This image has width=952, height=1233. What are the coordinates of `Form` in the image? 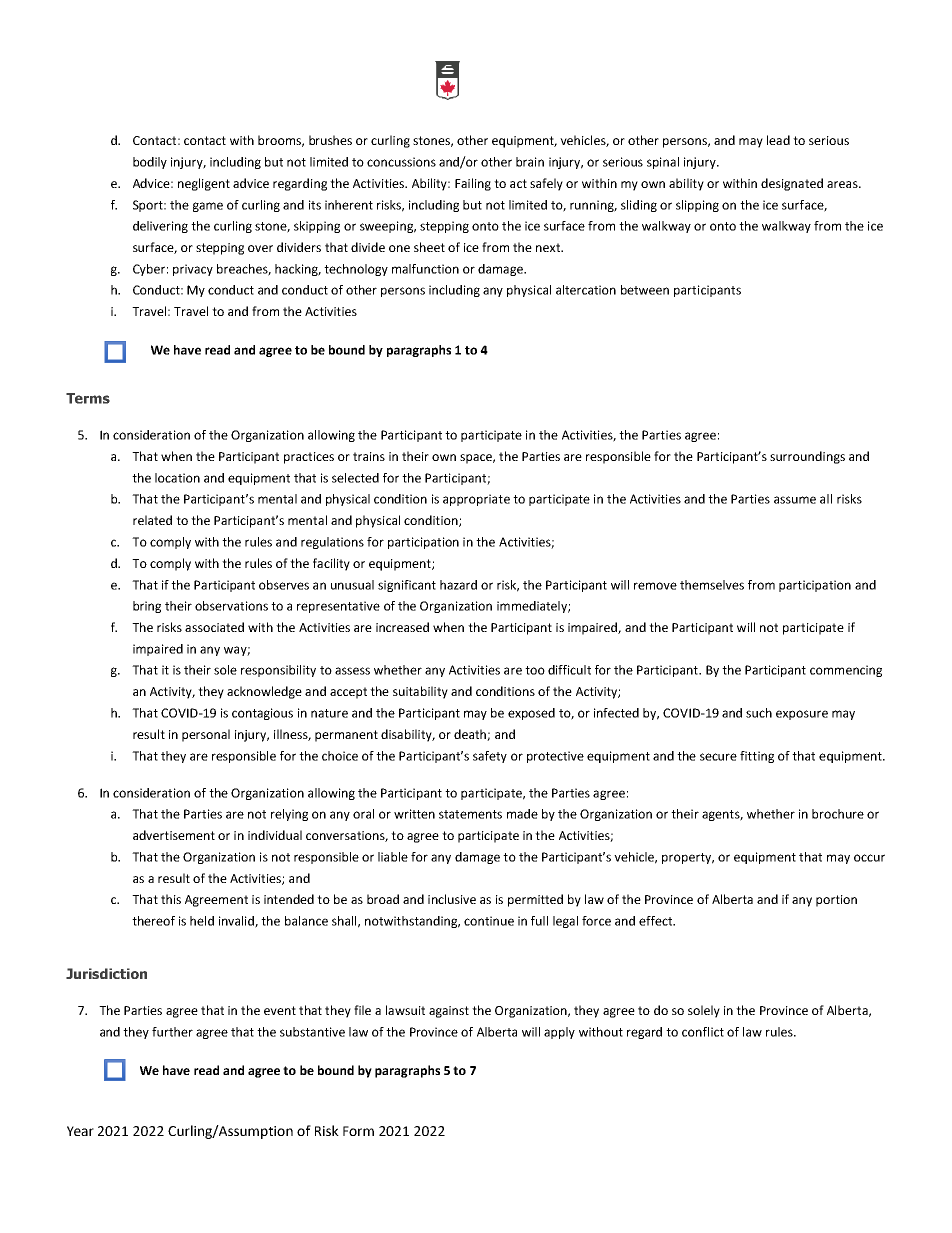 It's located at (358, 1131).
